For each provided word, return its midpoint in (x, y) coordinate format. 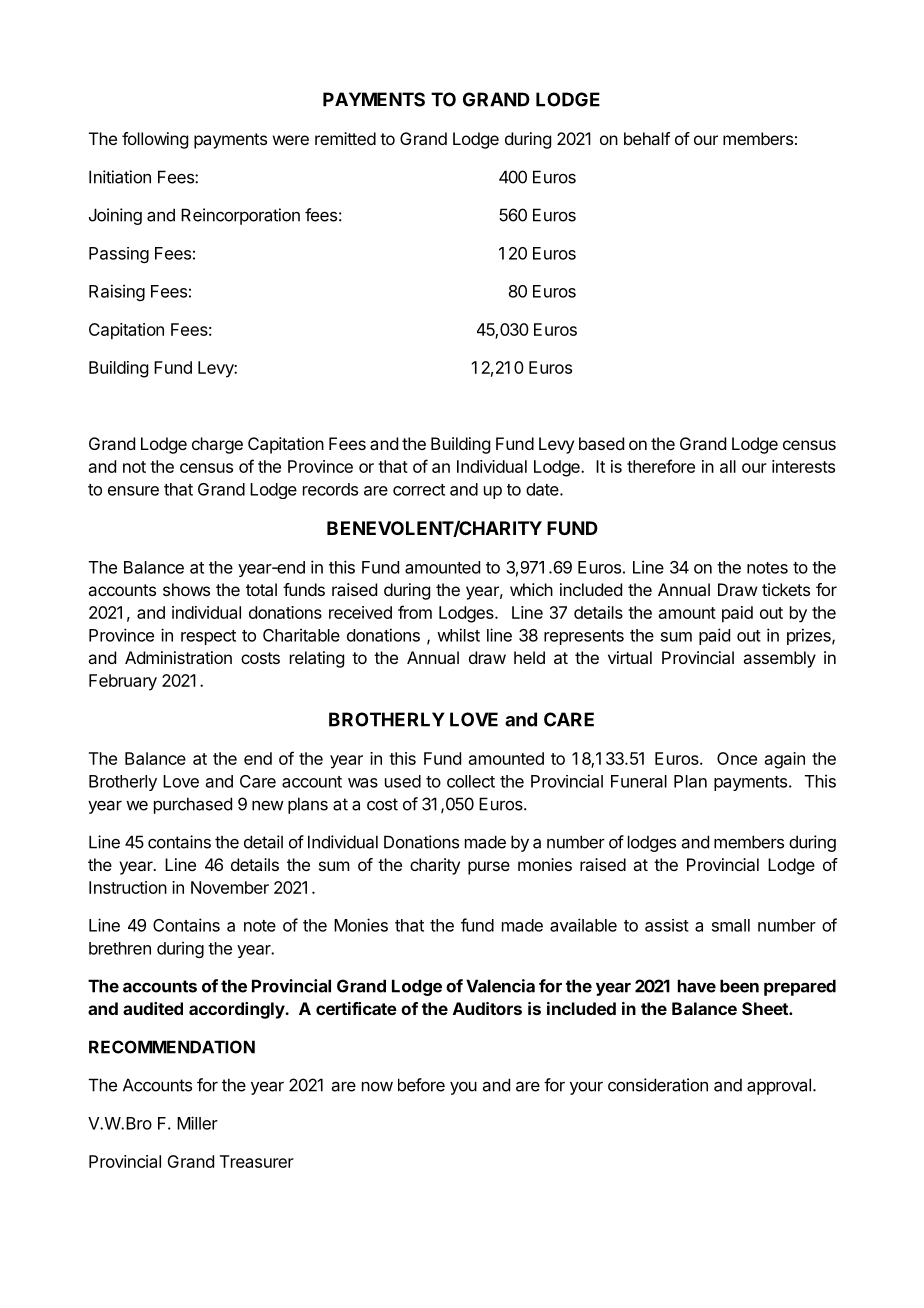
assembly (779, 659)
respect (208, 637)
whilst (458, 635)
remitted (345, 138)
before (421, 1085)
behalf (647, 138)
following (155, 140)
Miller (197, 1123)
